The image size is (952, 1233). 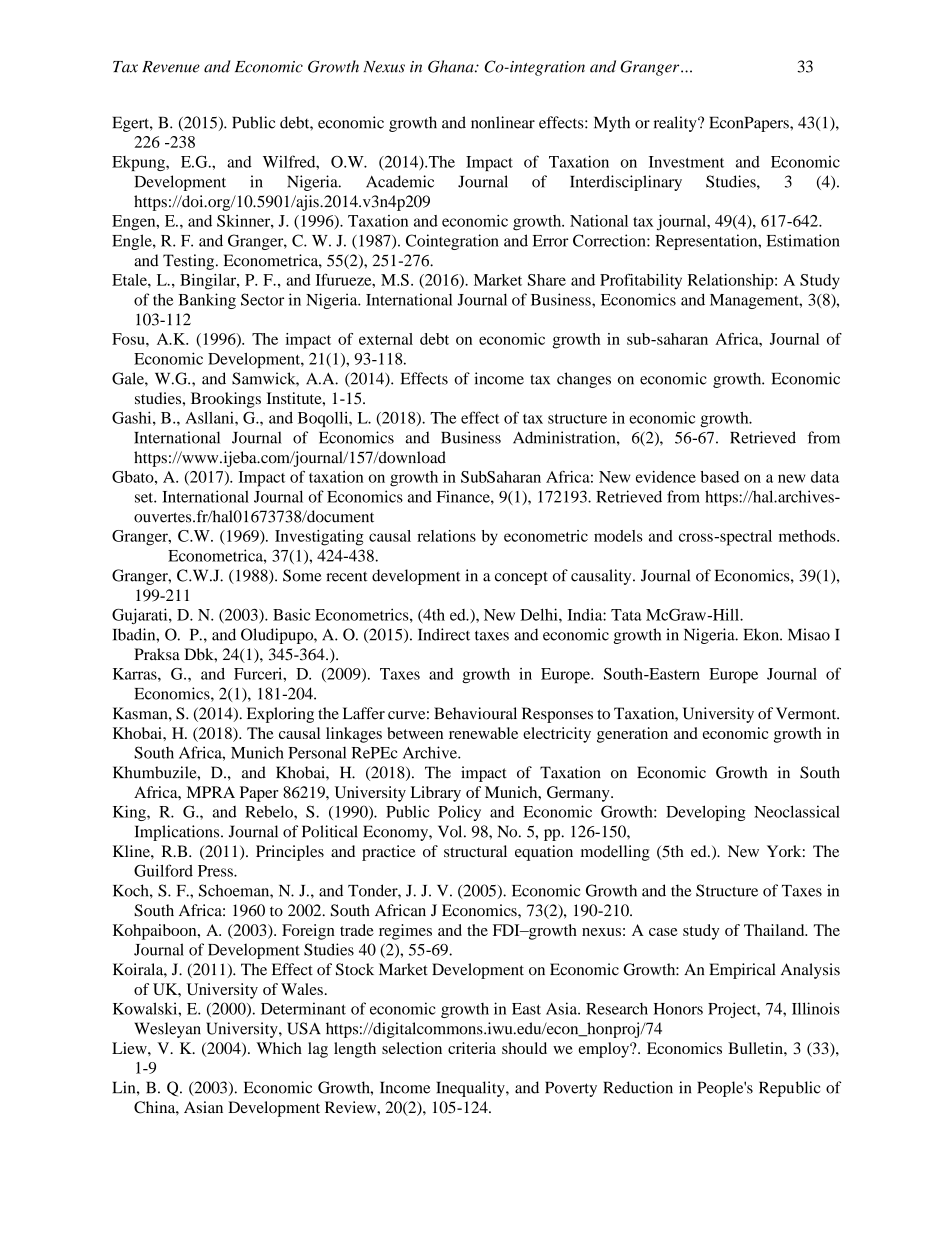 What do you see at coordinates (803, 240) in the screenshot?
I see `Estimation` at bounding box center [803, 240].
